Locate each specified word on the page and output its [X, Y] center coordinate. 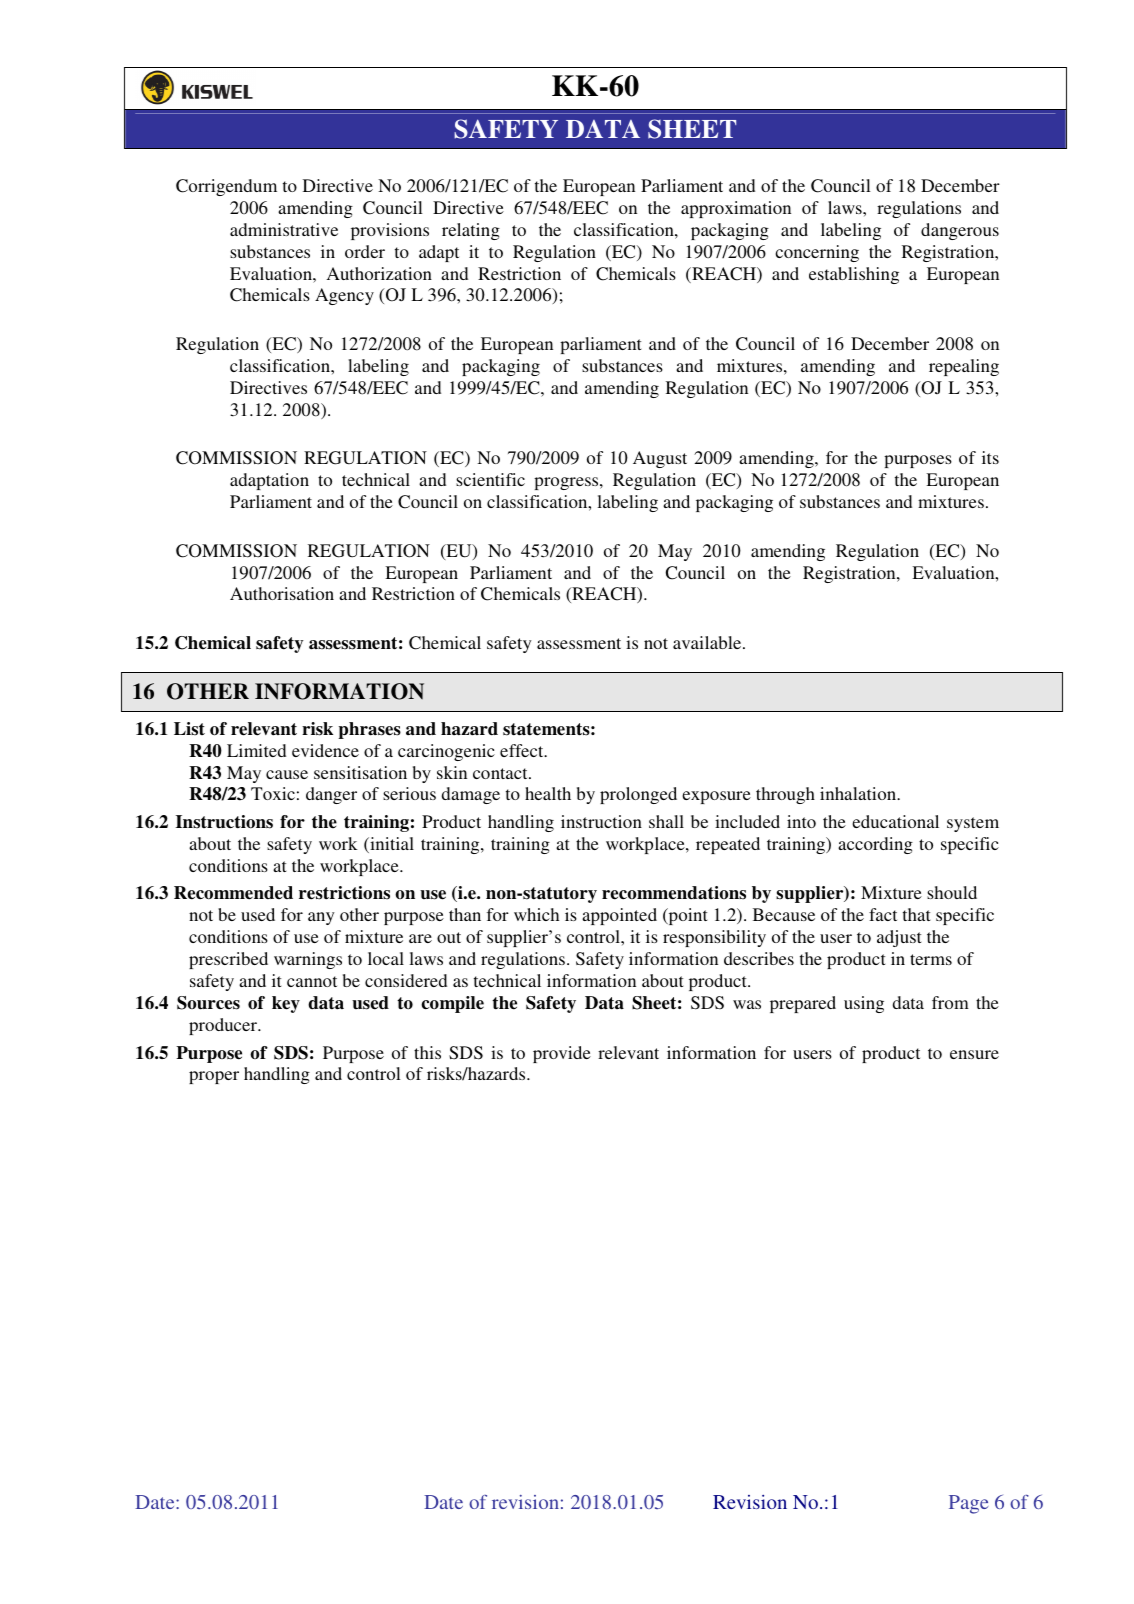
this [427, 1052]
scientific [490, 479]
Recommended [233, 893]
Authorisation [282, 593]
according [875, 845]
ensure [974, 1054]
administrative [284, 229]
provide [562, 1054]
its [990, 457]
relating [471, 231]
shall [666, 821]
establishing [854, 275]
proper [214, 1077]
